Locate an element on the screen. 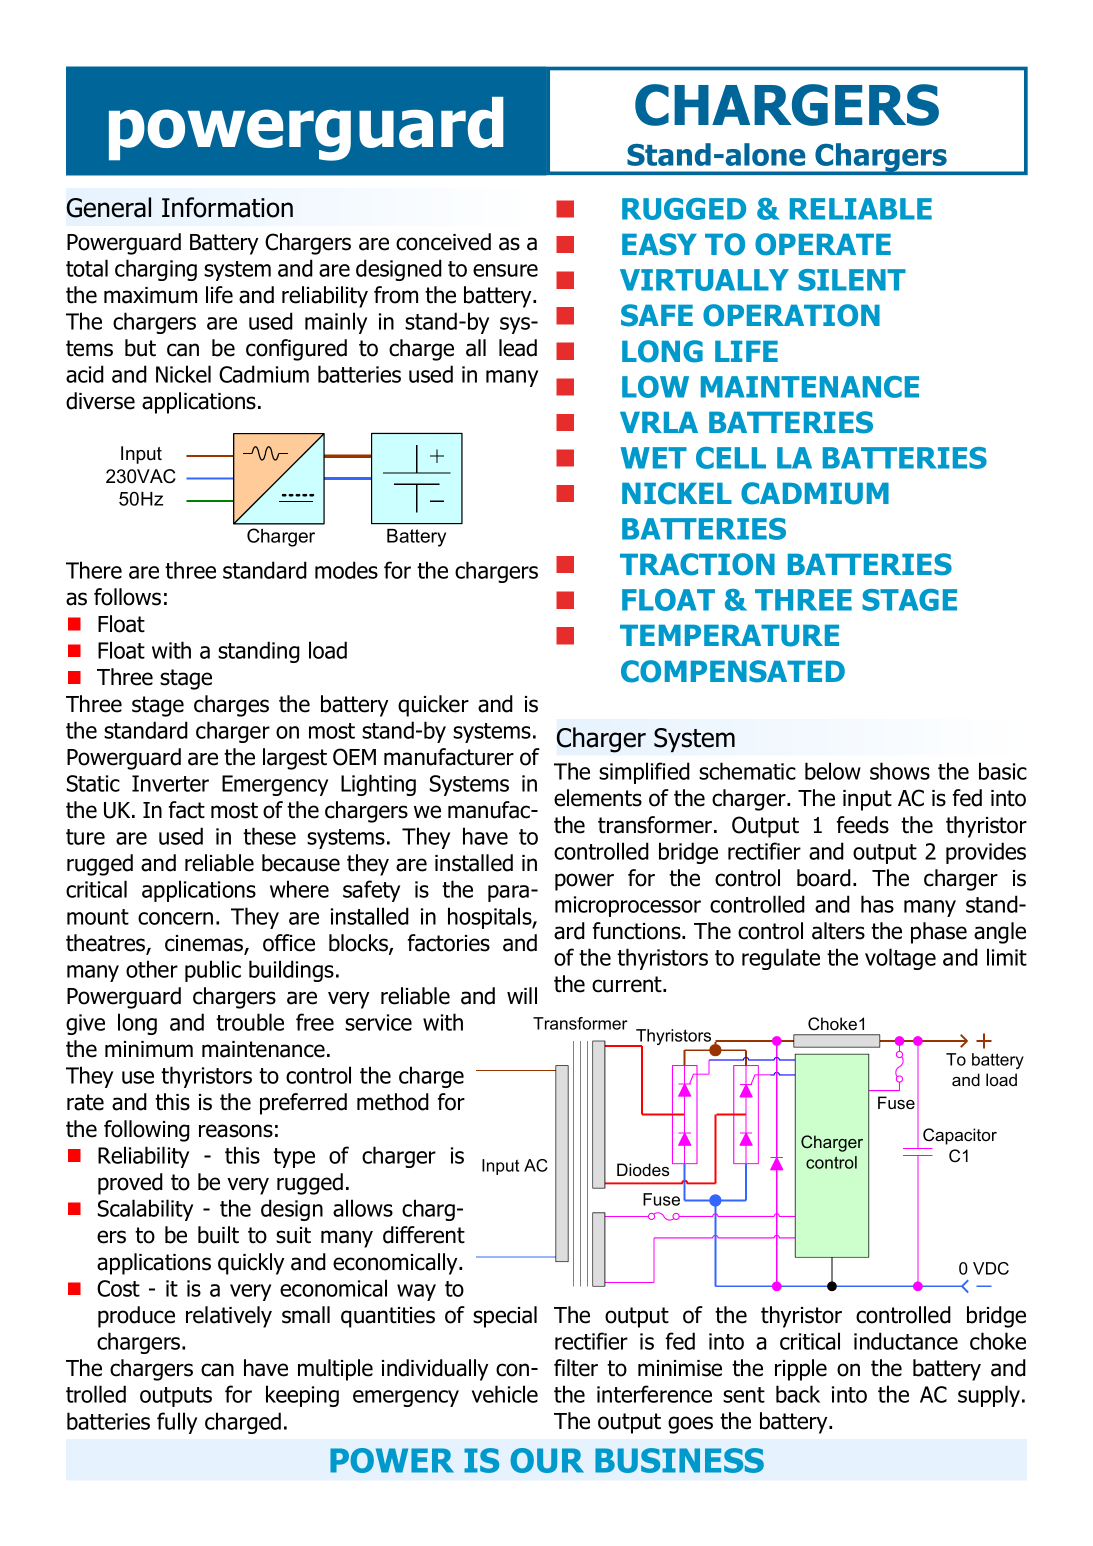 Image resolution: width=1093 pixels, height=1546 pixels. COMPENSATED is located at coordinates (733, 671).
